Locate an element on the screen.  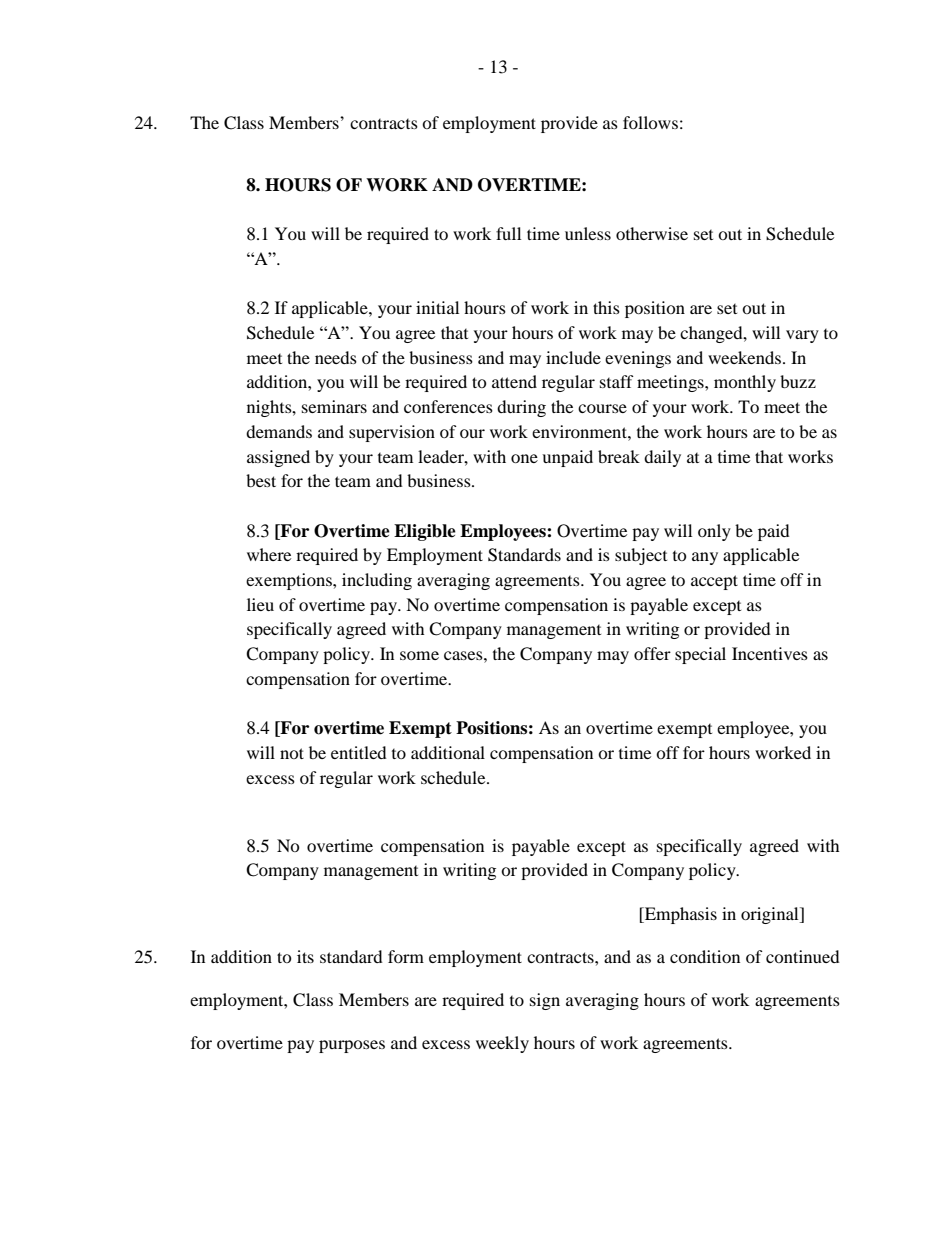
monthly is located at coordinates (745, 383).
